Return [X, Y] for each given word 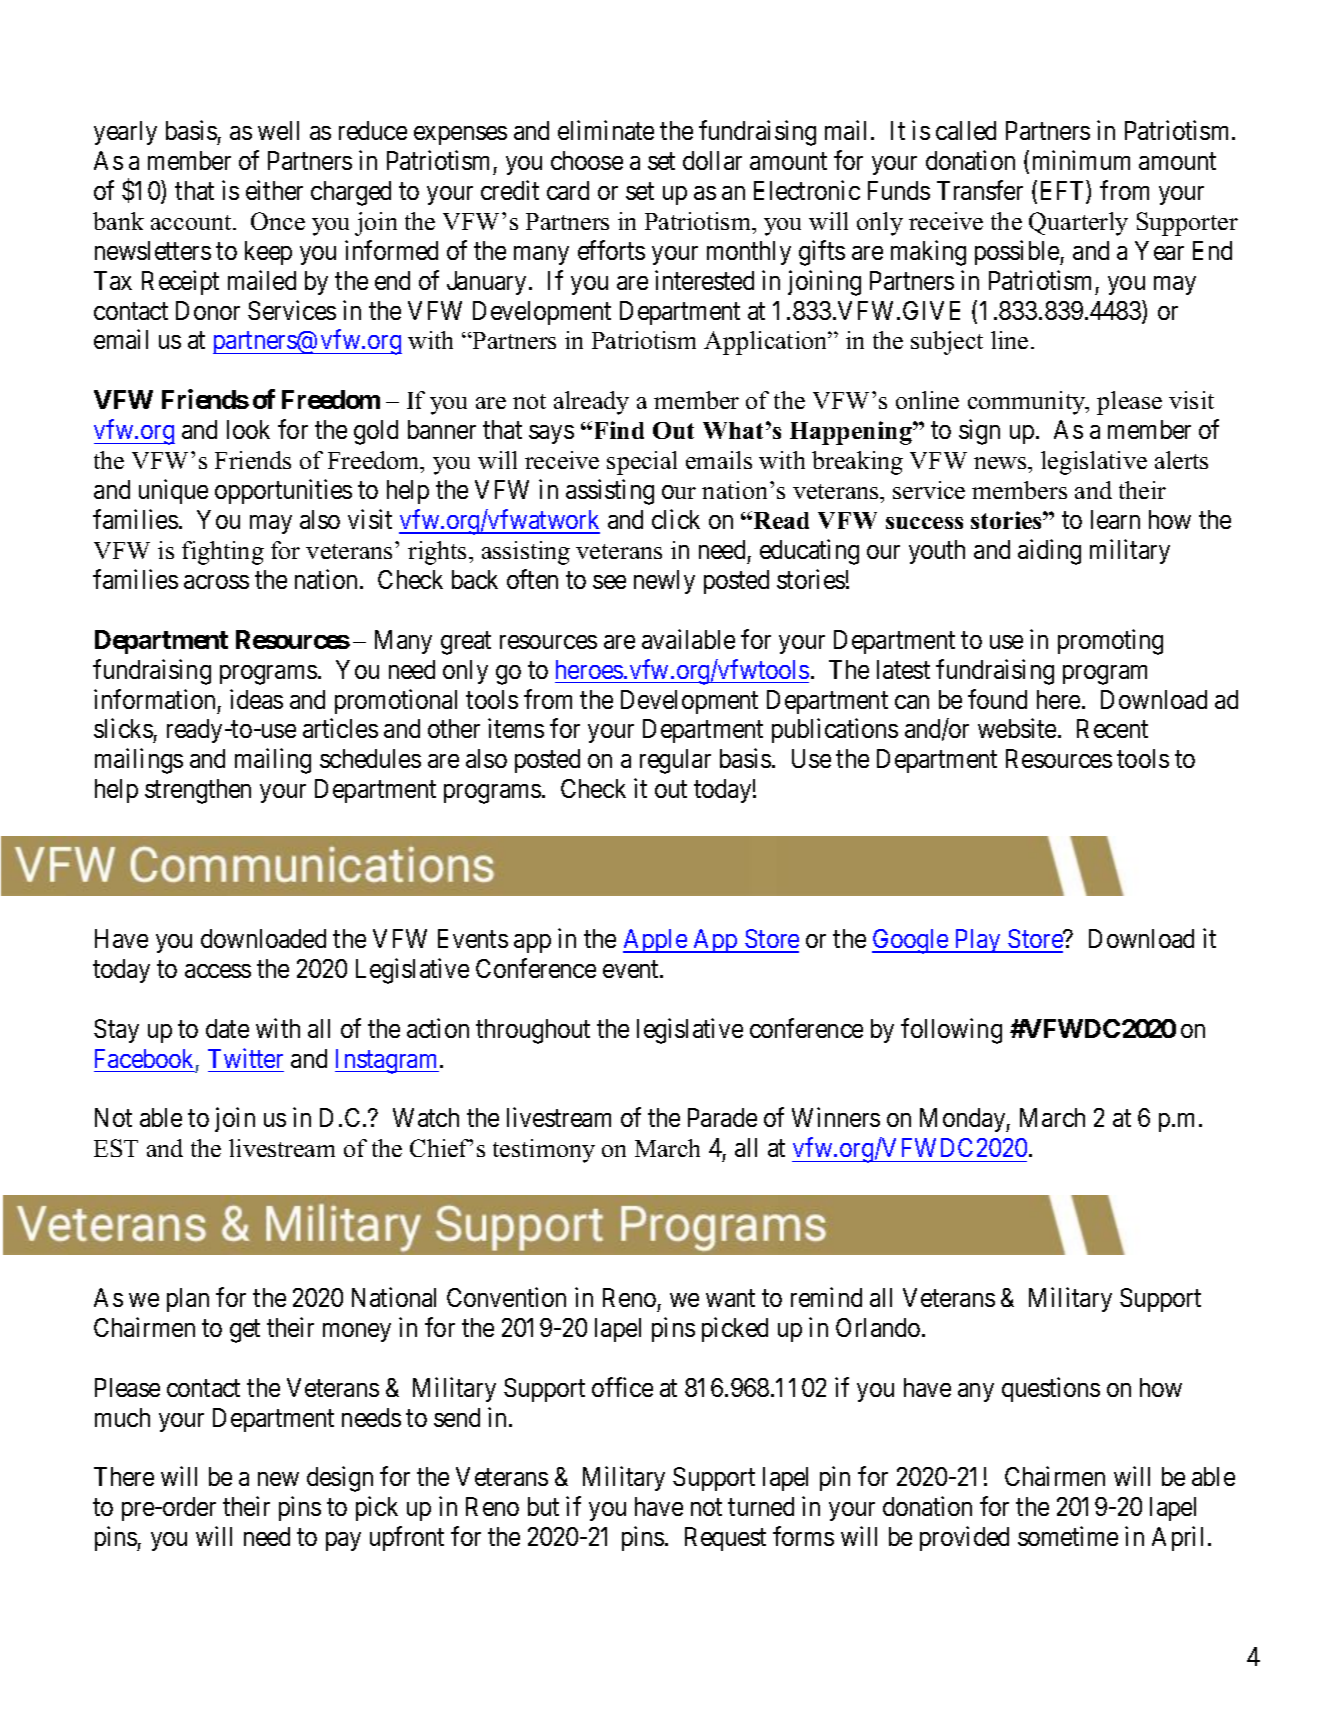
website [1017, 728]
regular [675, 761]
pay [343, 1541]
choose [587, 160]
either [274, 190]
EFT [1064, 192]
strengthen [198, 791]
